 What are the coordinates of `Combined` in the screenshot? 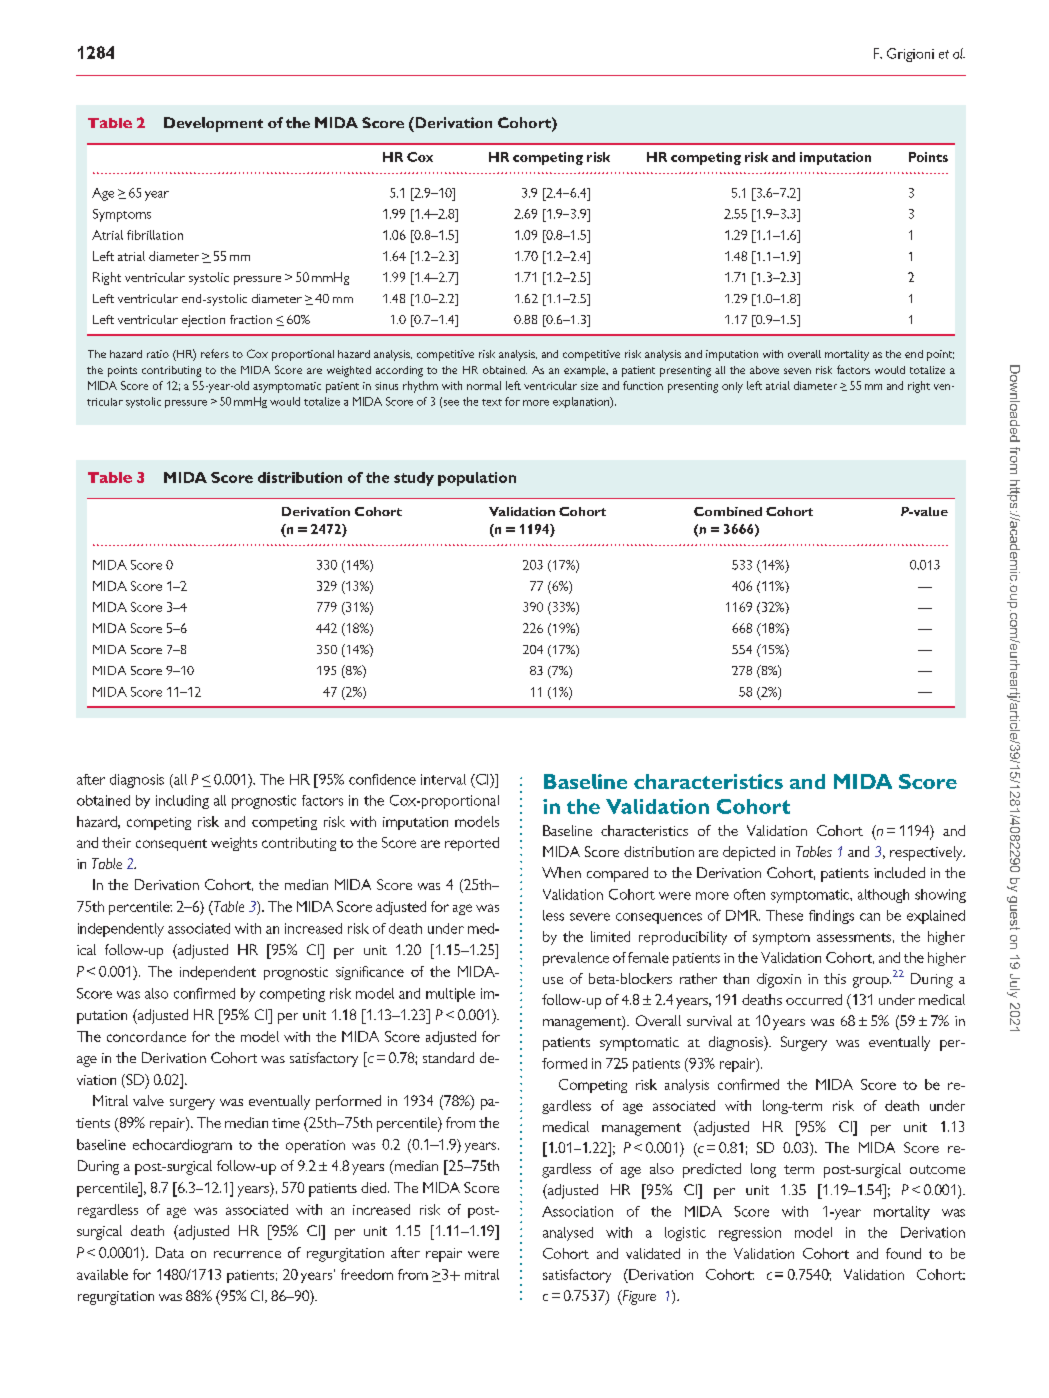 It's located at (728, 511).
